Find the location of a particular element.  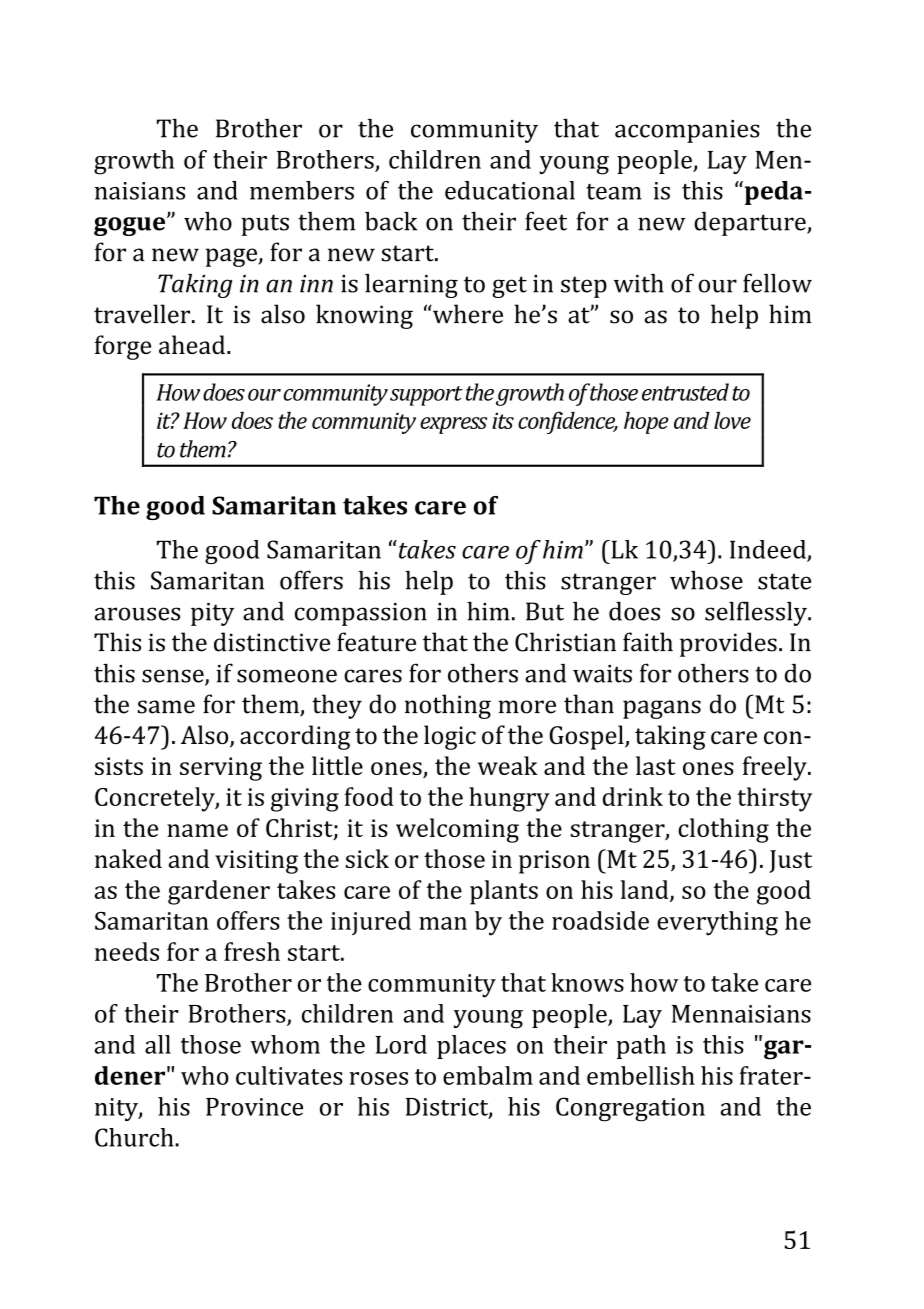

ahead is located at coordinates (192, 344).
